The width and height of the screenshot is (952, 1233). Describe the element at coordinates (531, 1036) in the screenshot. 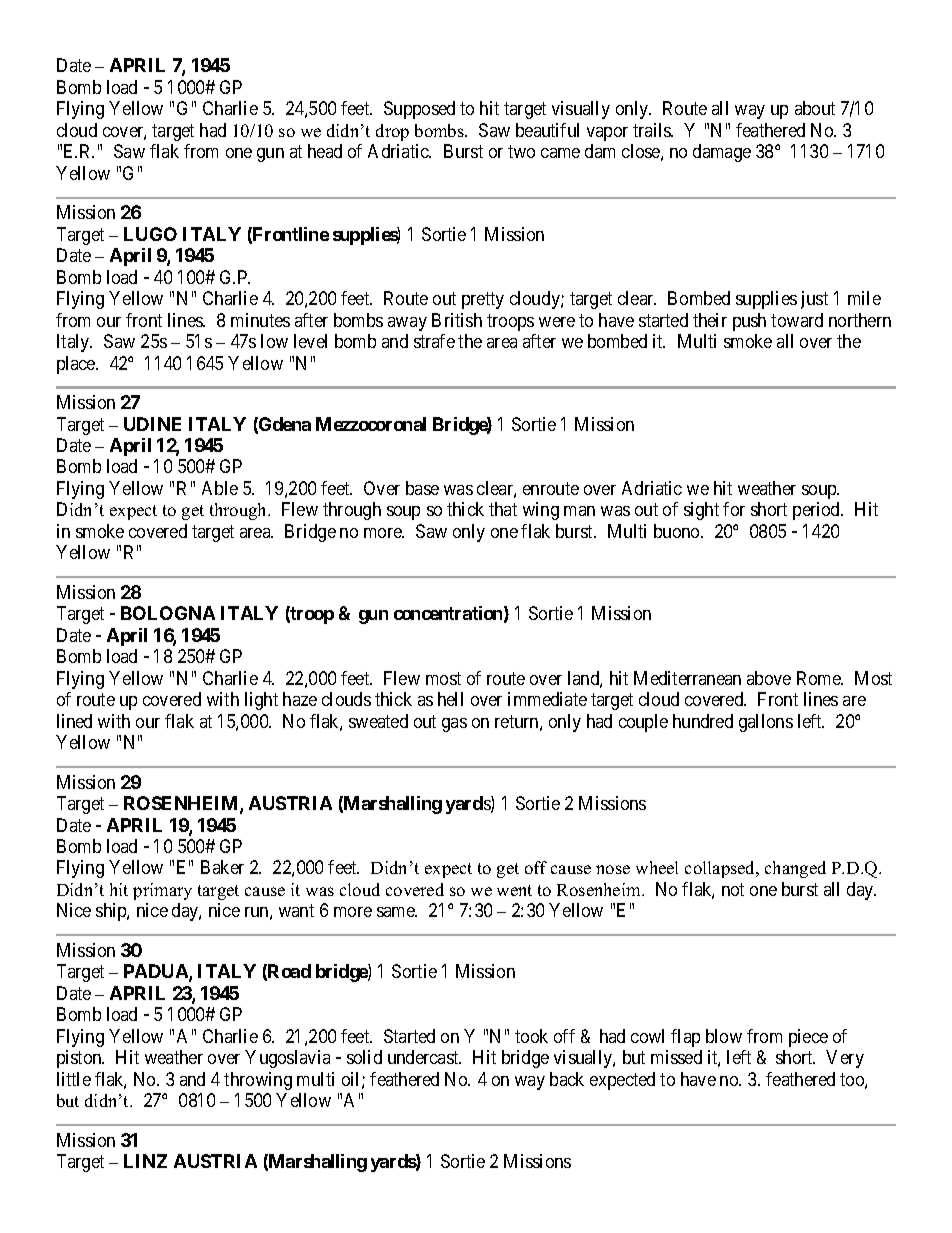

I see `took` at that location.
